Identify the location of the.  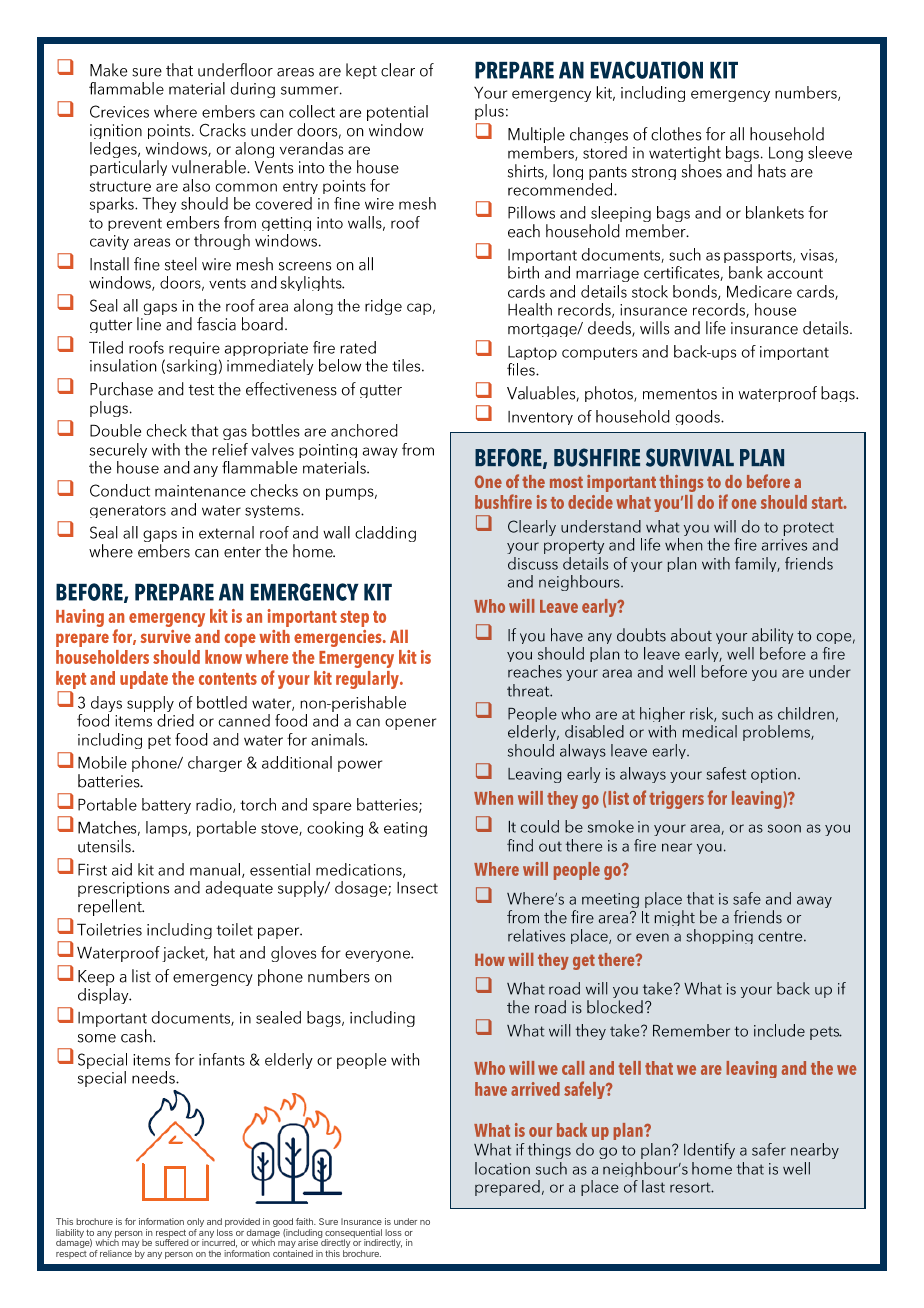
(215, 1253).
